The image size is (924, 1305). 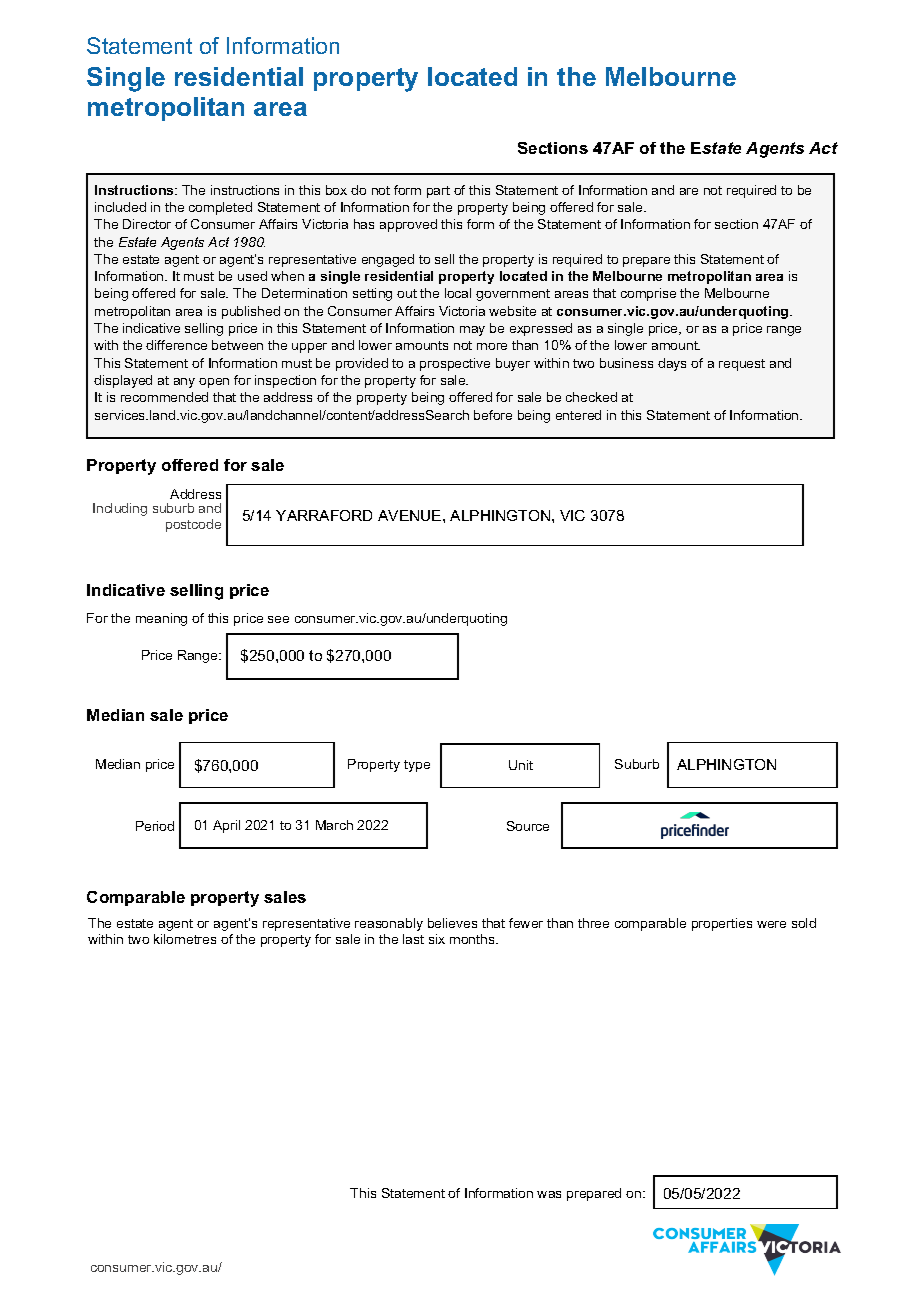 I want to click on kilometres, so click(x=185, y=939).
